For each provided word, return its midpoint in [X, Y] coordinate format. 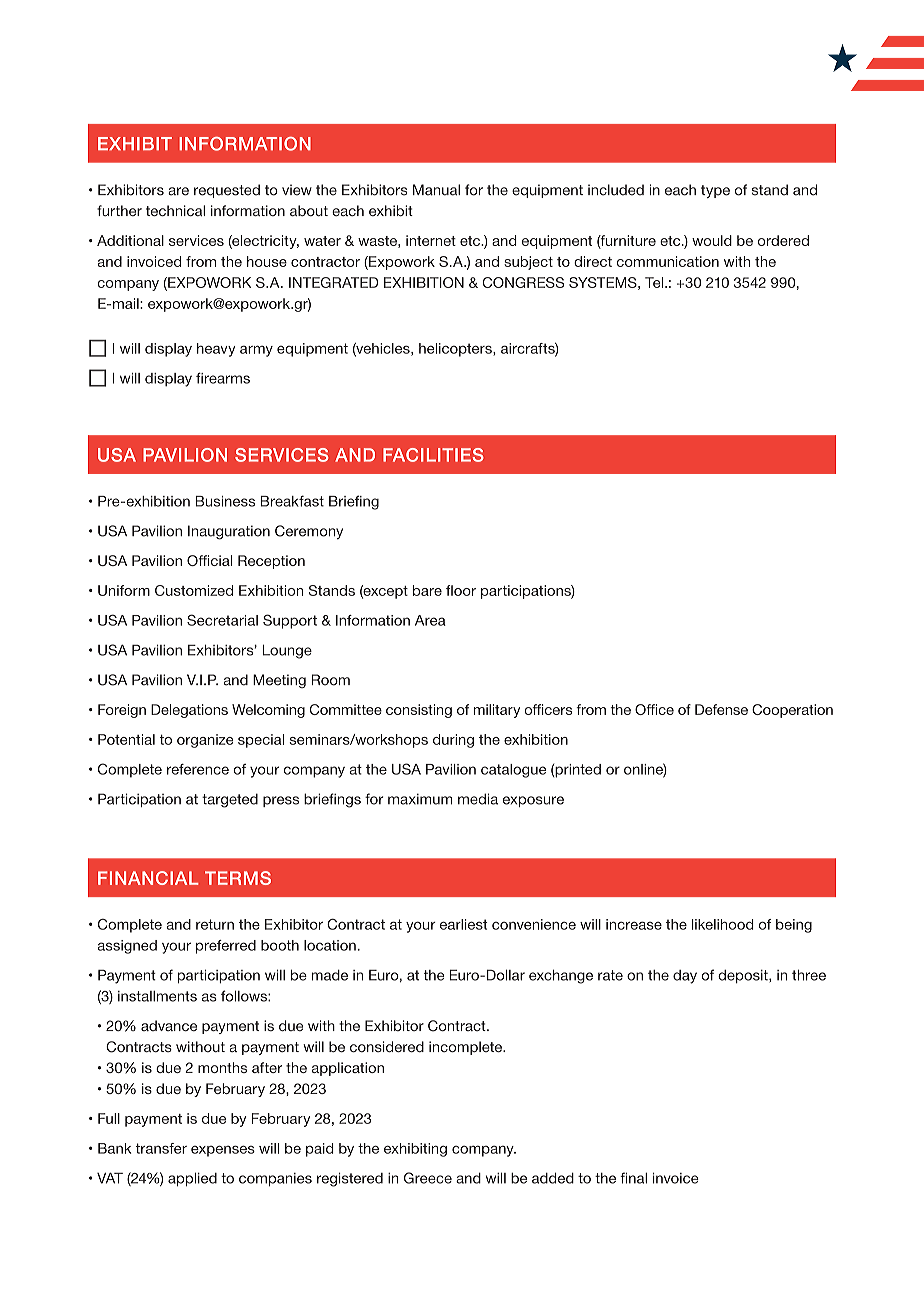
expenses [223, 1151]
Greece [428, 1178]
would [712, 240]
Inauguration [229, 532]
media [478, 799]
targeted [230, 800]
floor [461, 590]
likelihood [723, 924]
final [633, 1178]
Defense [721, 709]
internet [431, 240]
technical [175, 210]
